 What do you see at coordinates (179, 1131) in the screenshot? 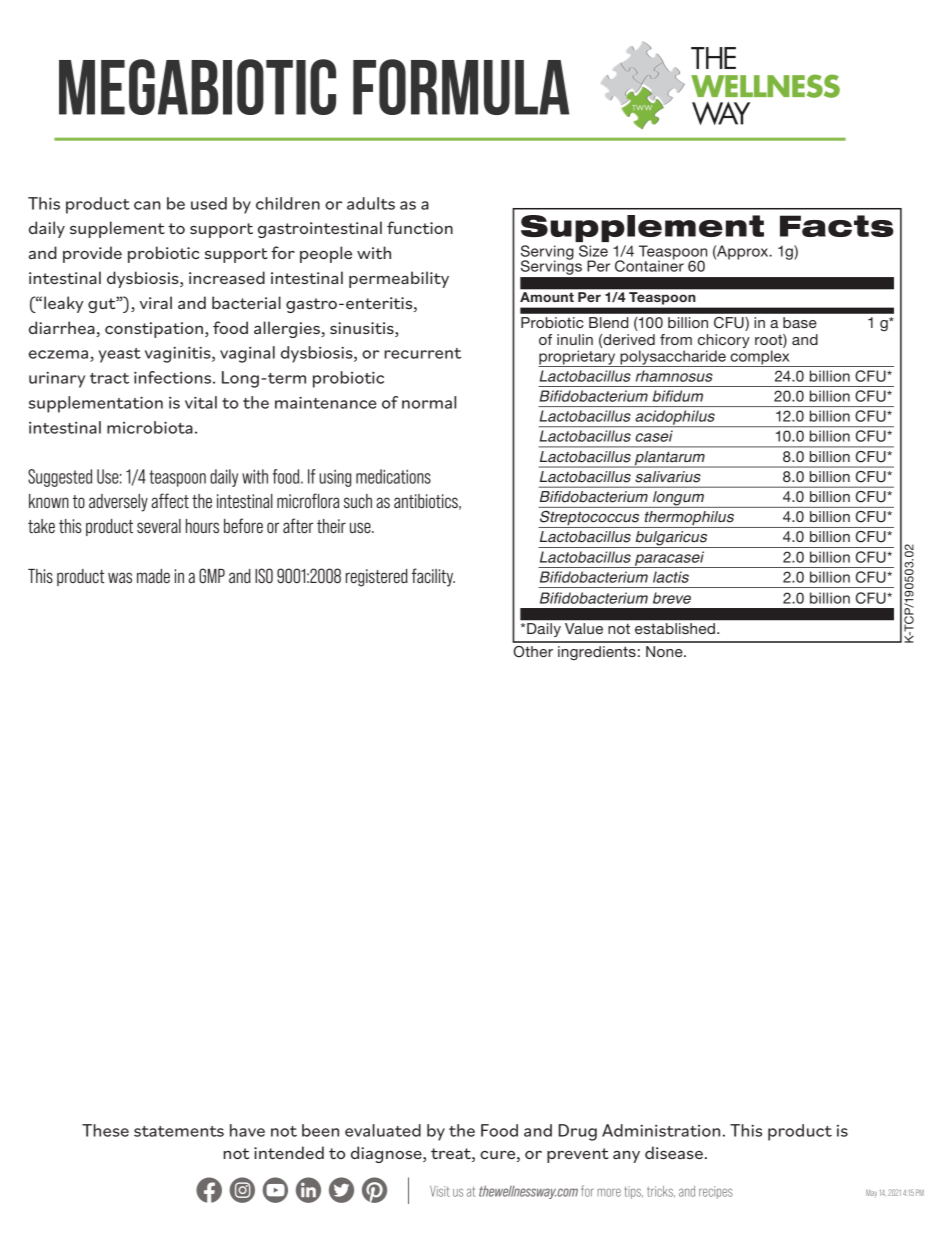
I see `statements` at bounding box center [179, 1131].
